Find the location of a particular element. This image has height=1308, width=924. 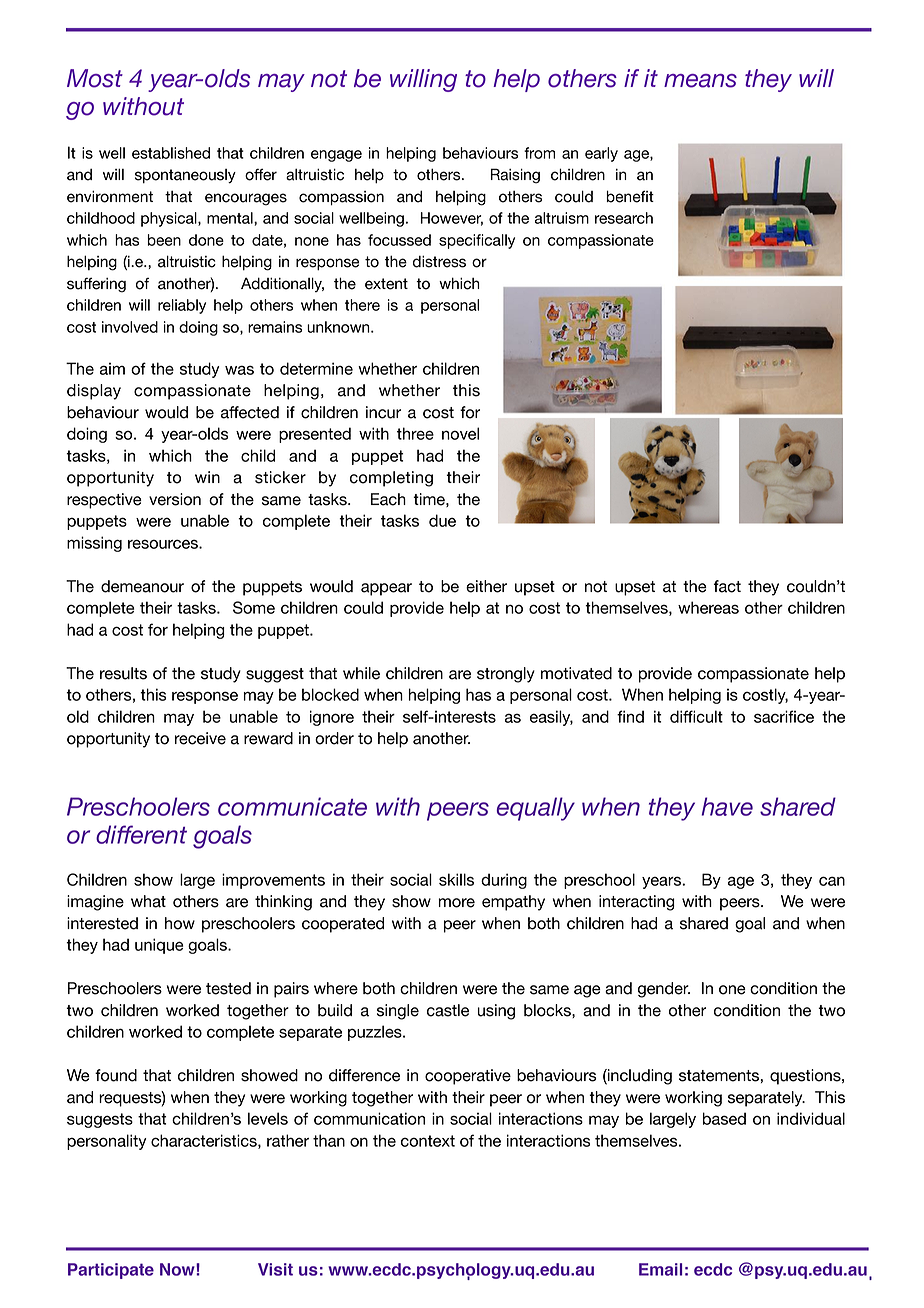

what is located at coordinates (148, 901).
